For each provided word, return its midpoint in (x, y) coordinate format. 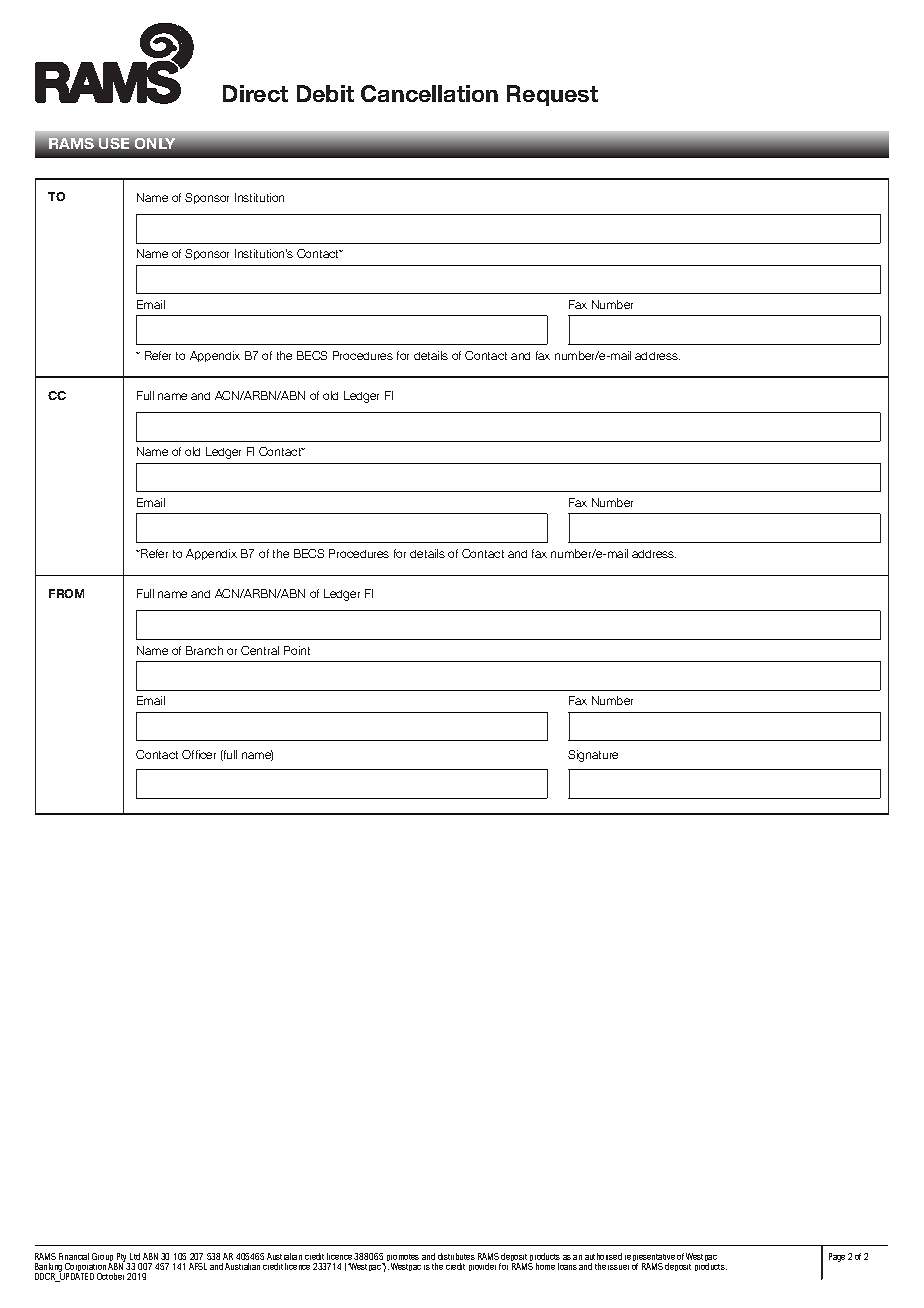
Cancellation (429, 93)
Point (297, 650)
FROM (66, 593)
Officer (199, 754)
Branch (204, 650)
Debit (325, 93)
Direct (255, 93)
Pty (122, 1258)
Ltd (135, 1256)
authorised (603, 1256)
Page (837, 1257)
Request (552, 95)
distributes (456, 1256)
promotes (403, 1259)
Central (260, 650)
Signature (593, 756)
